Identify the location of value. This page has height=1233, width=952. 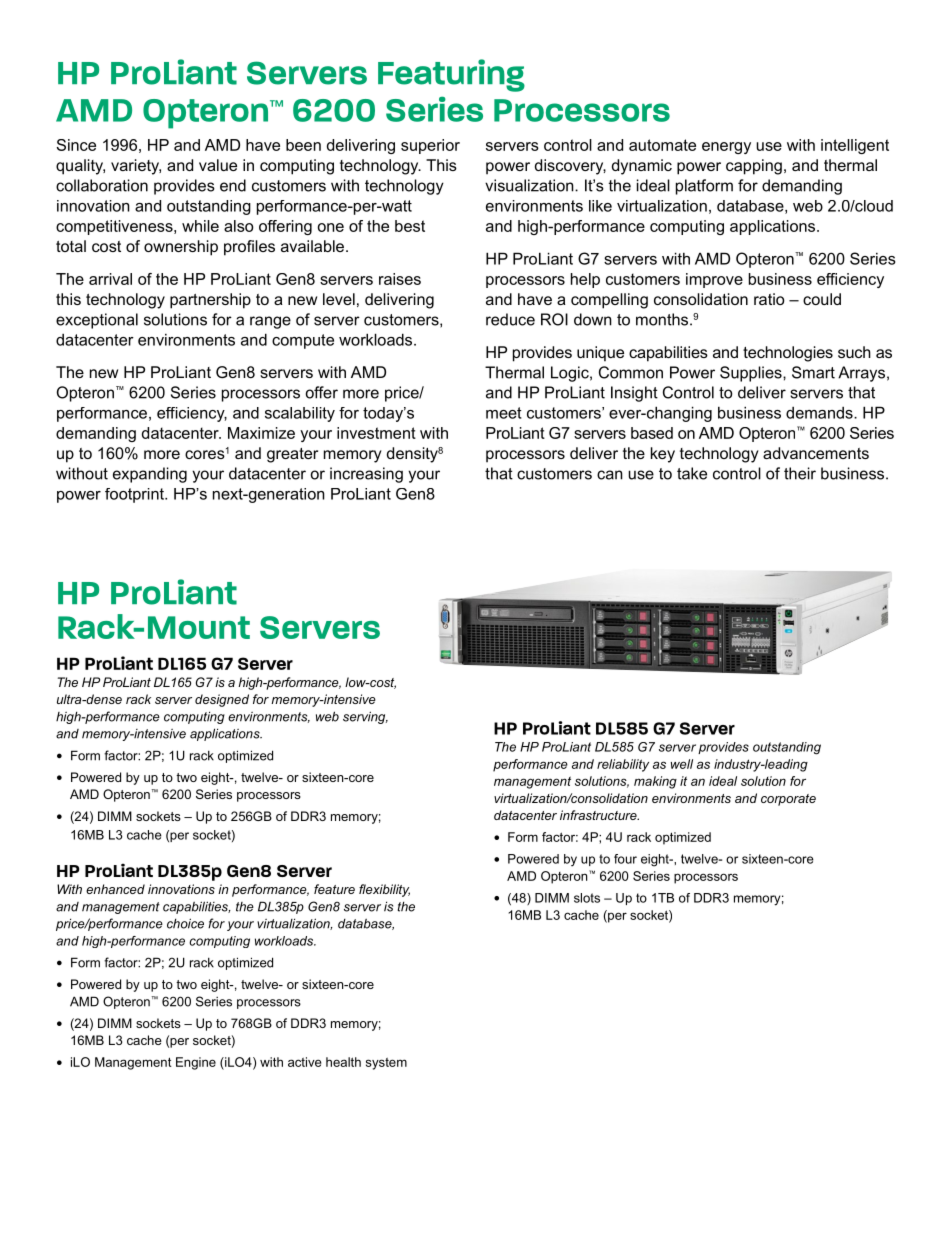
(218, 165).
